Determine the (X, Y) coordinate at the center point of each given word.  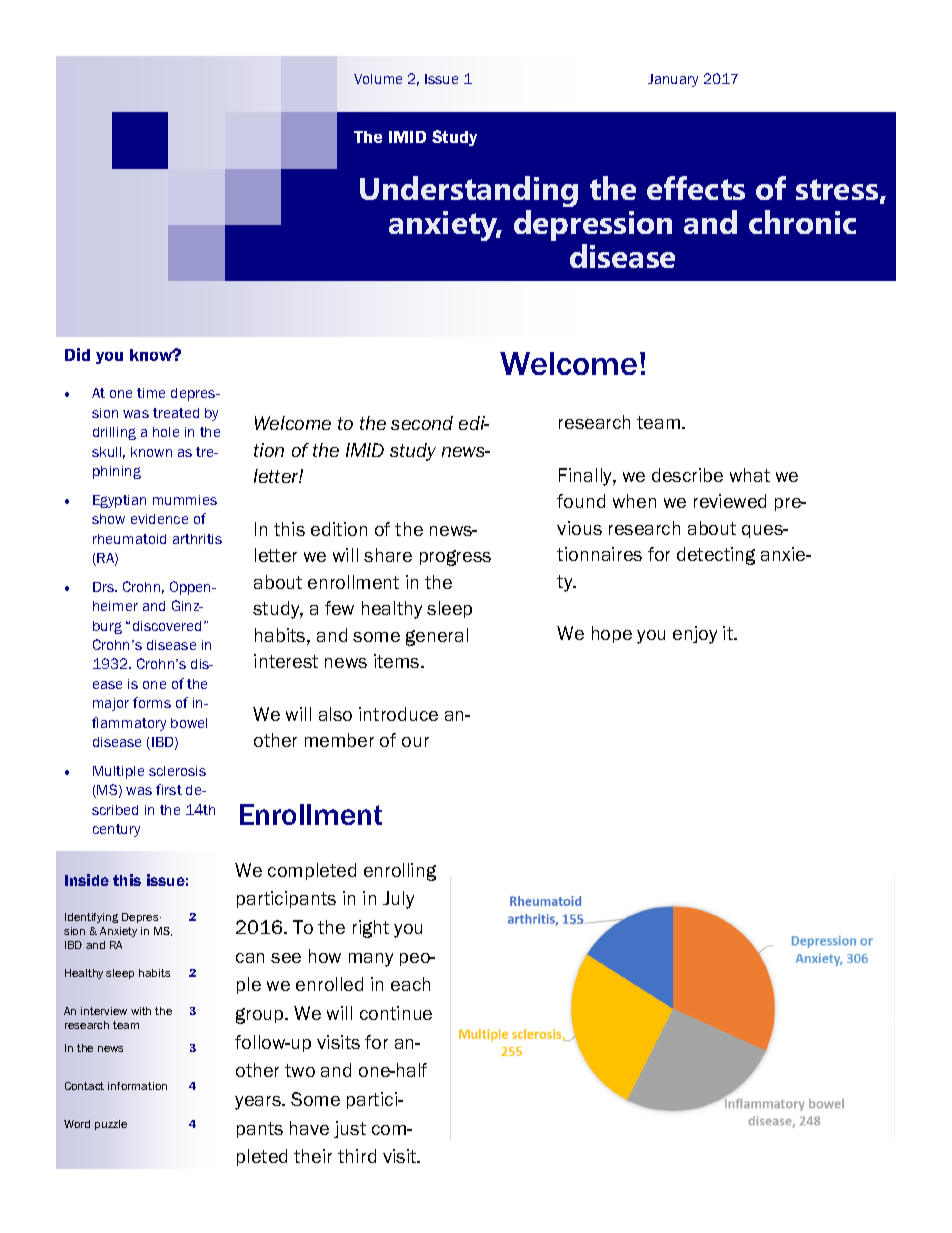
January (673, 80)
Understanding (469, 193)
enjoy (695, 635)
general (437, 637)
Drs (105, 587)
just (350, 1129)
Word (77, 1124)
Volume (378, 79)
